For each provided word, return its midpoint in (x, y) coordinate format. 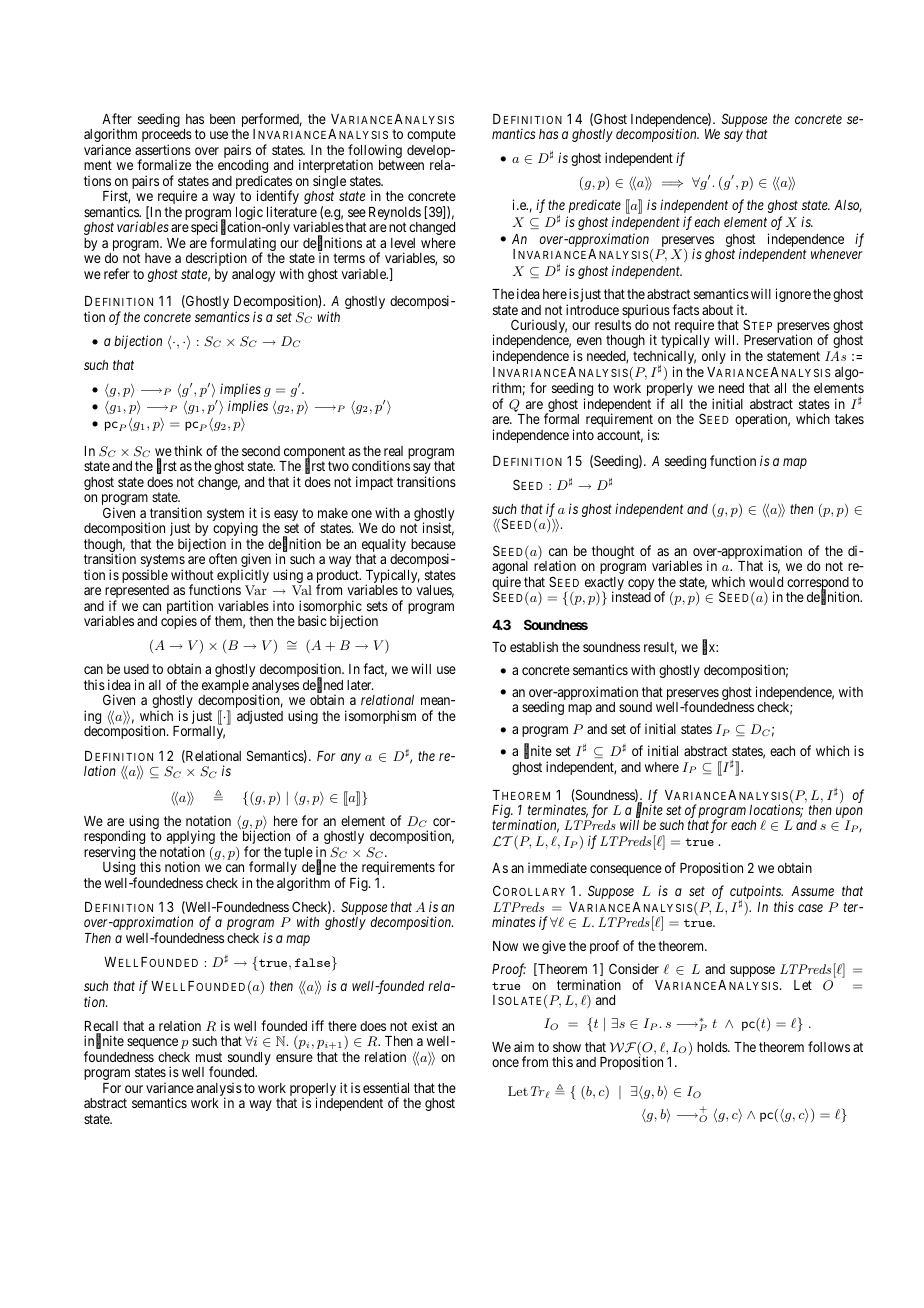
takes (849, 419)
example (225, 688)
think (188, 450)
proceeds (167, 137)
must (209, 1057)
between (401, 165)
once (505, 1063)
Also (848, 206)
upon (849, 814)
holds (713, 1047)
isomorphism (380, 717)
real (393, 451)
